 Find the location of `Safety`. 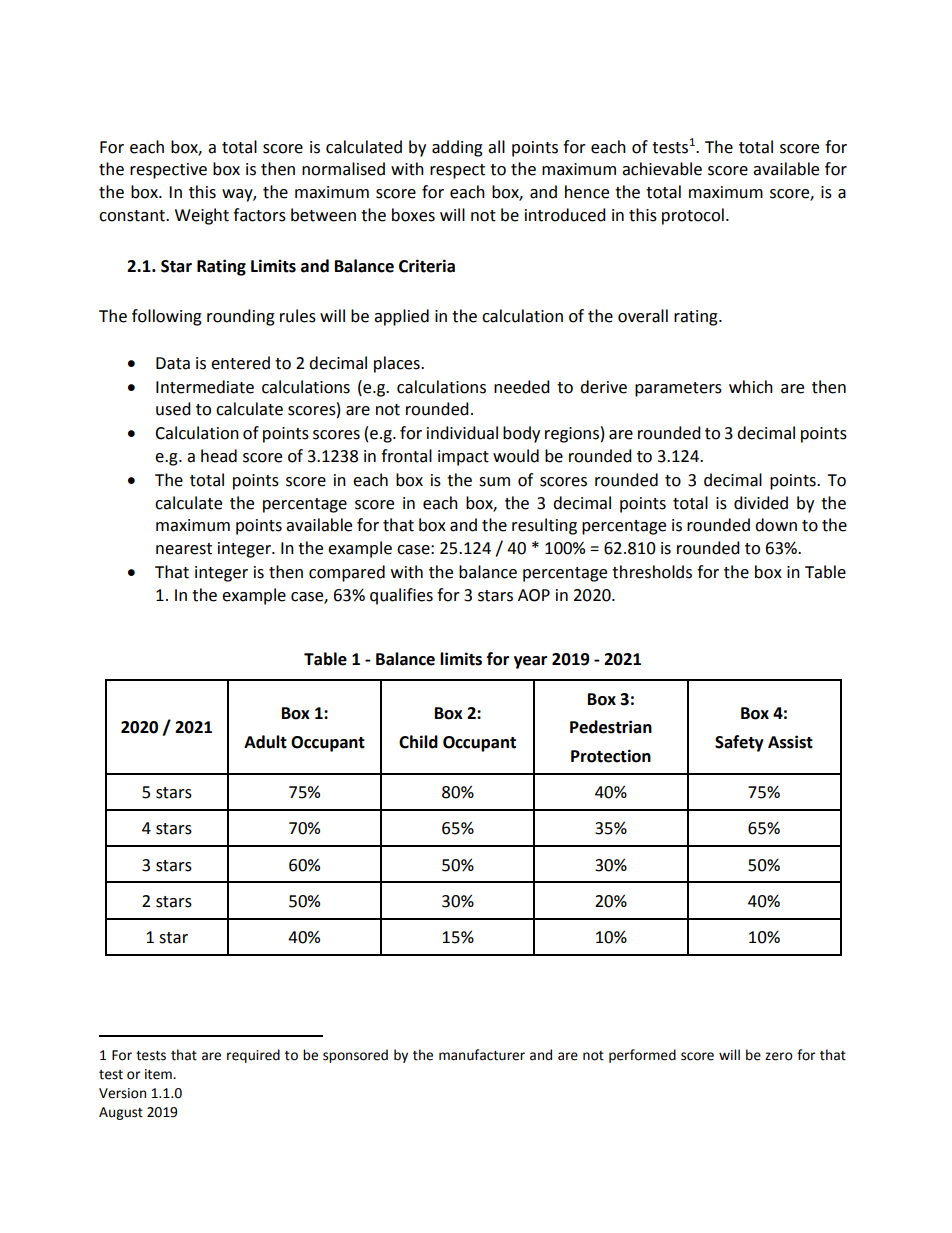

Safety is located at coordinates (739, 743).
